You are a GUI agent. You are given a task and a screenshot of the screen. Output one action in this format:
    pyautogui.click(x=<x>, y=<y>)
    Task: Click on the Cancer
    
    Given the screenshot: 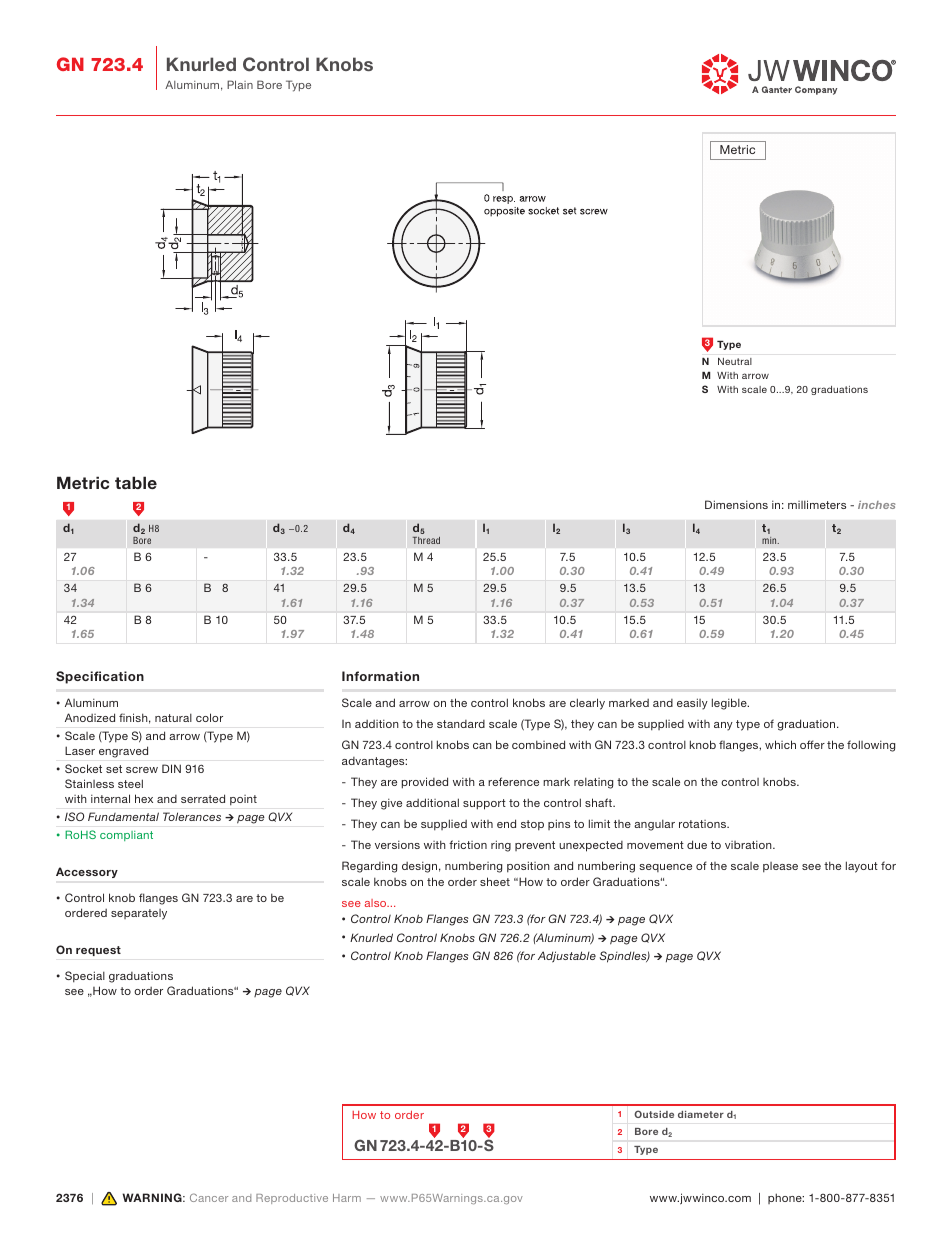 What is the action you would take?
    pyautogui.click(x=209, y=1197)
